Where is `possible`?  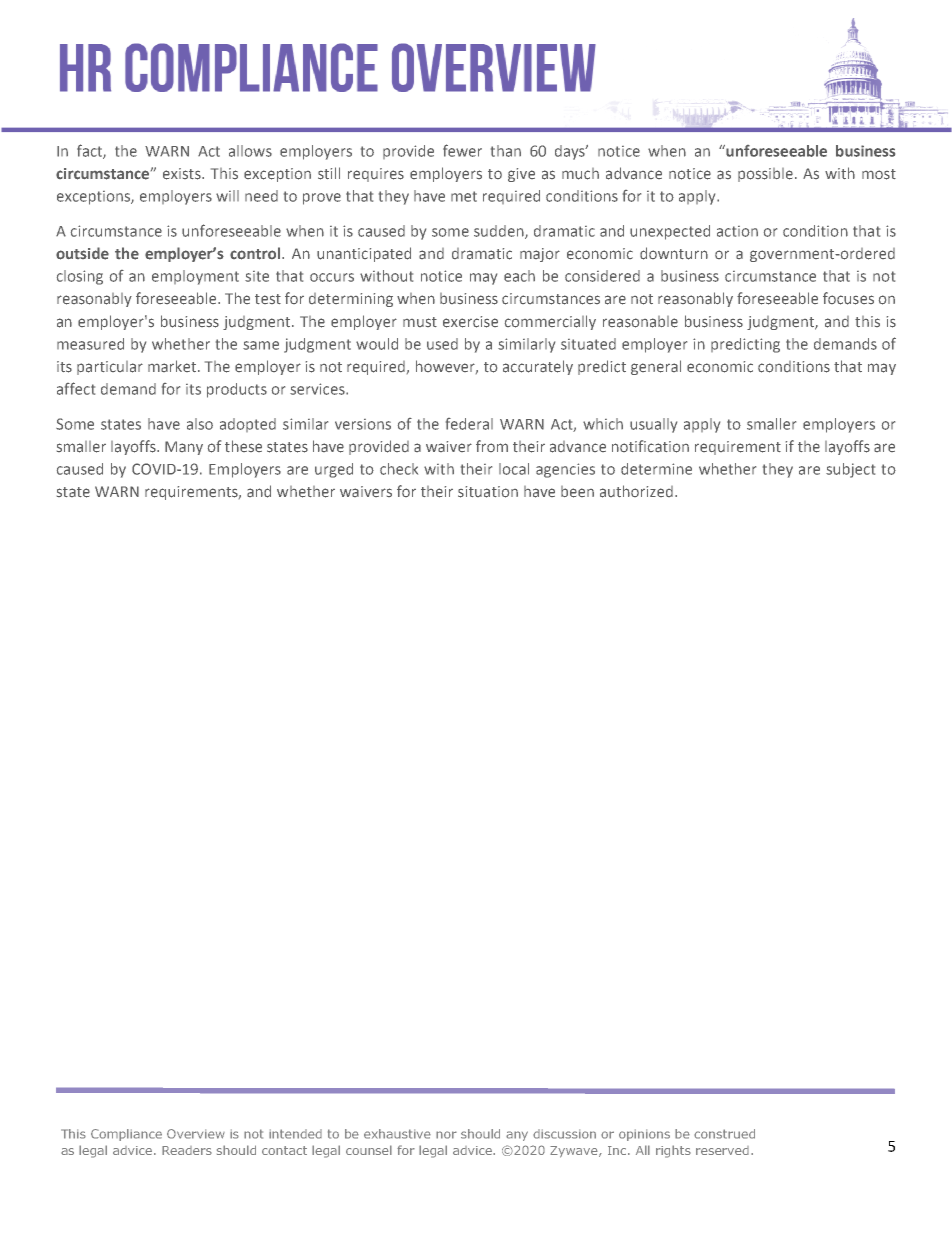
possible is located at coordinates (765, 175).
